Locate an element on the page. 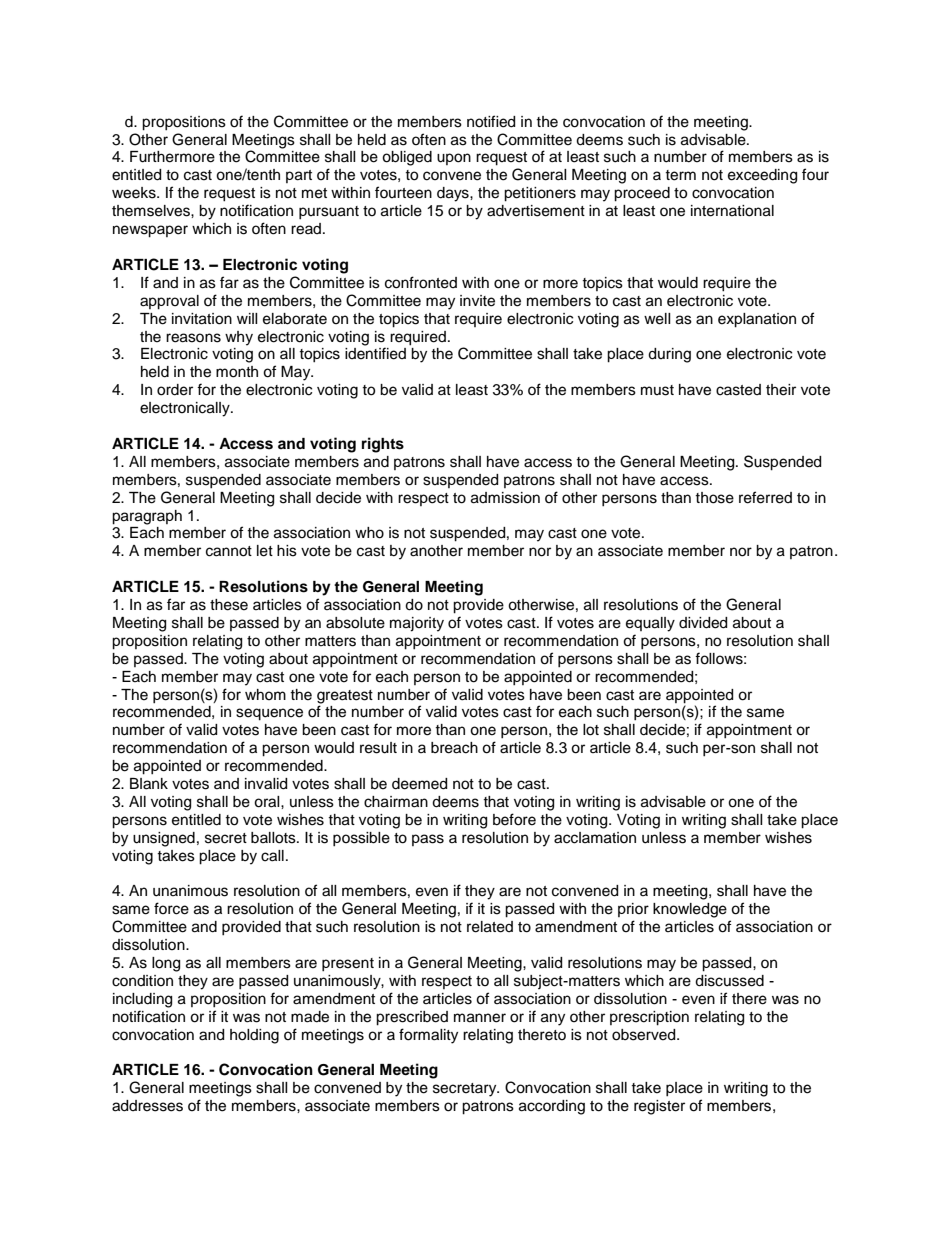  register is located at coordinates (659, 1107).
